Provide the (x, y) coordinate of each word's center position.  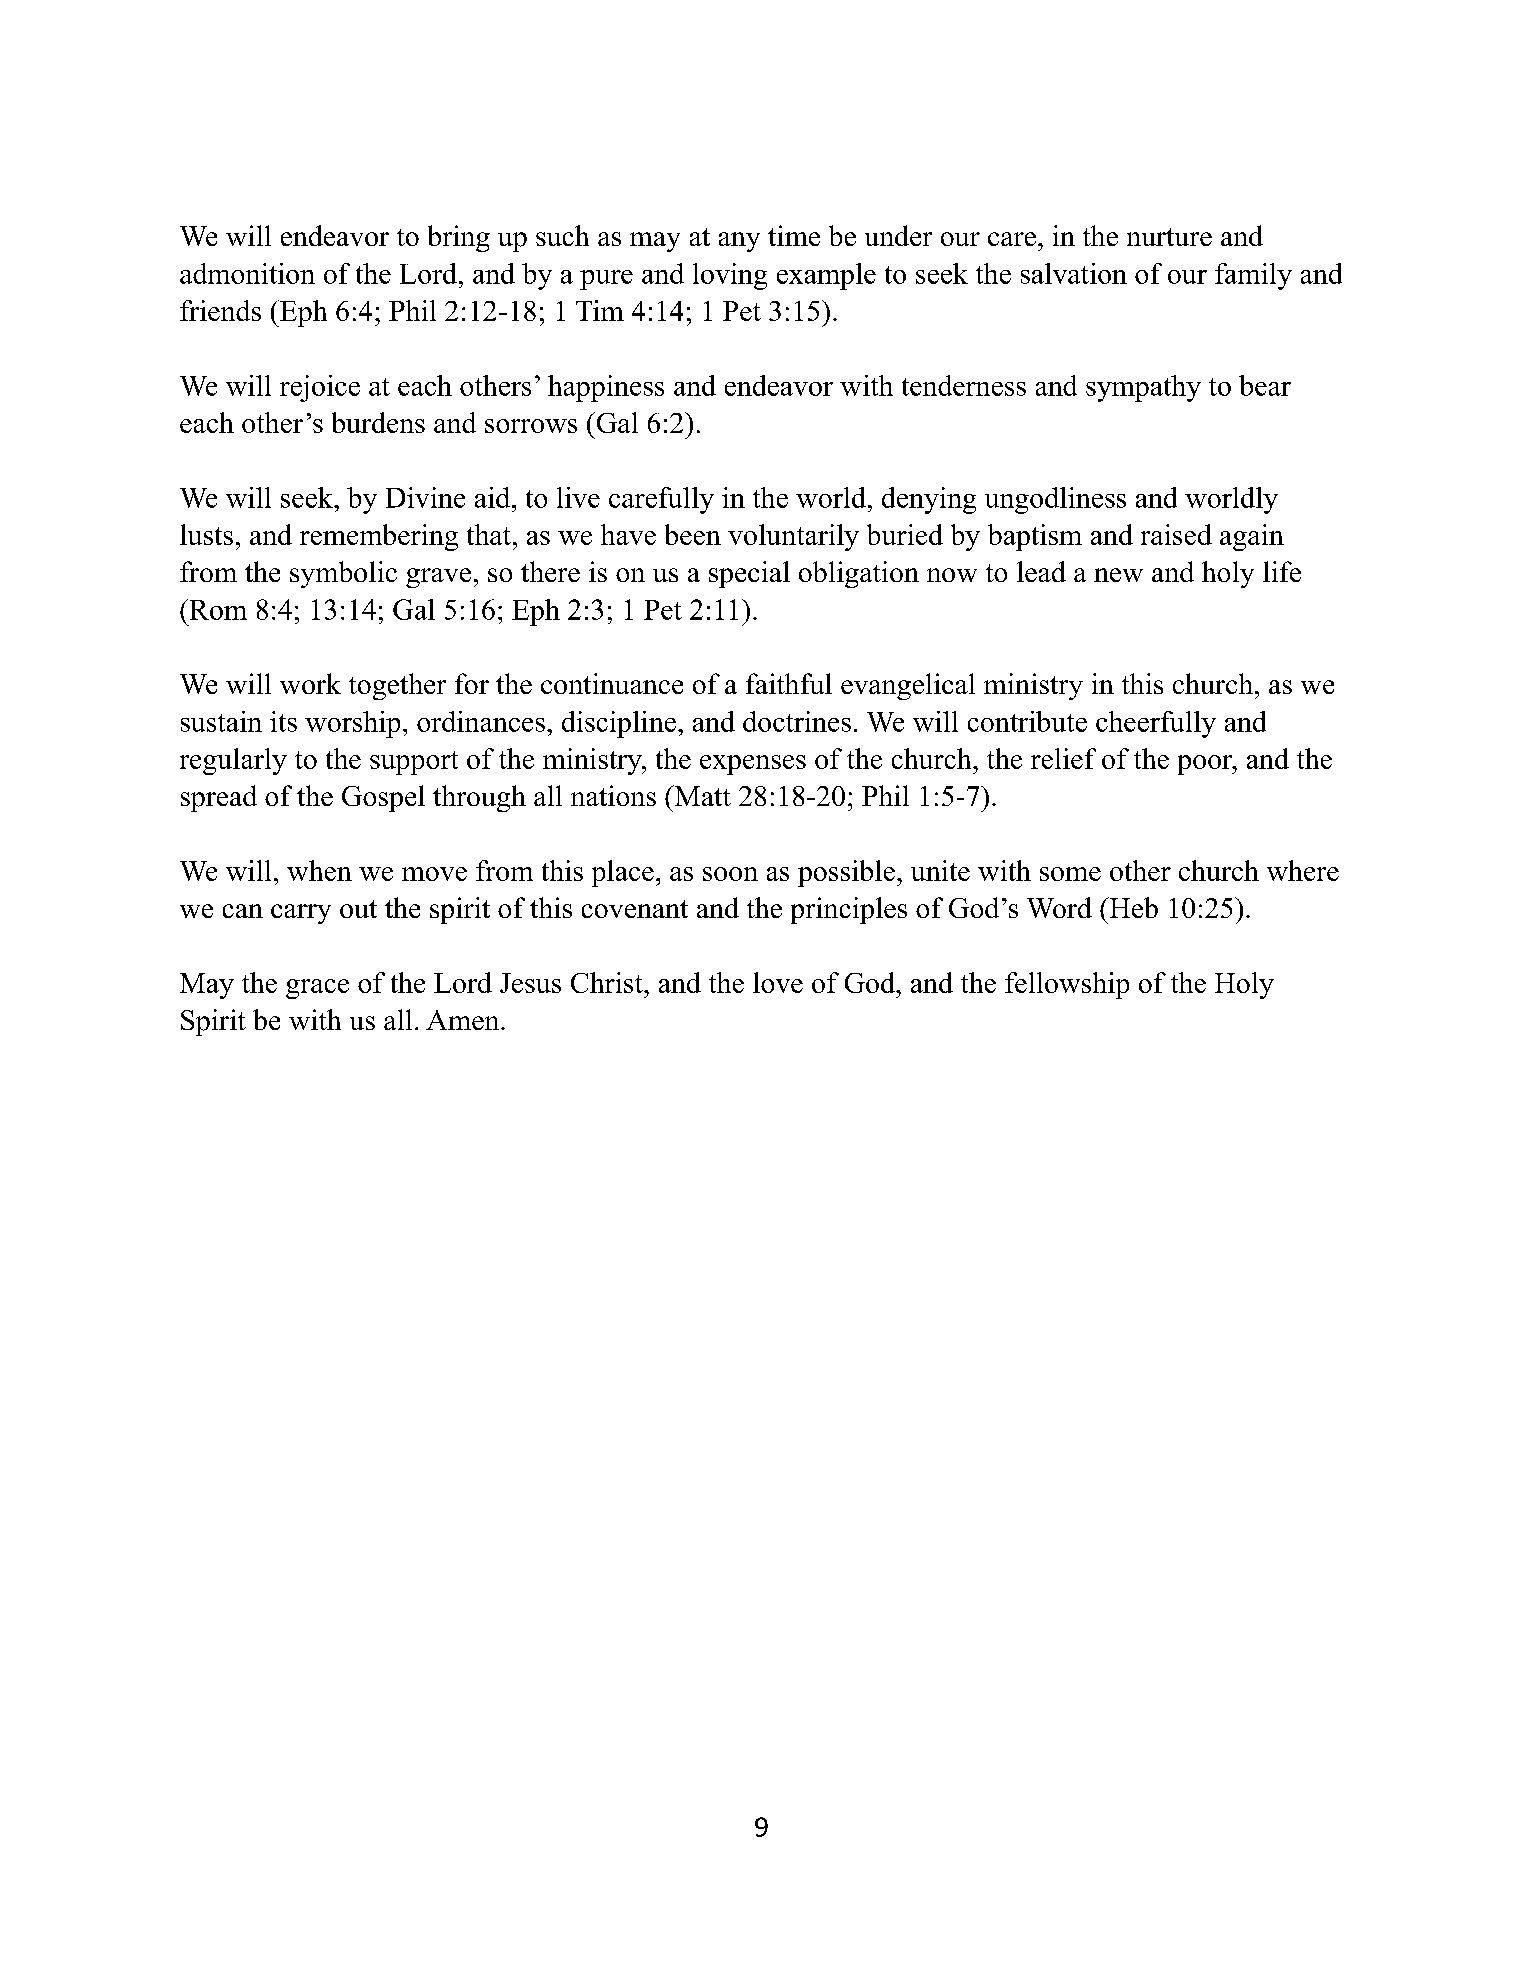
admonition (247, 273)
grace (317, 989)
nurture (1169, 237)
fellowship (1067, 985)
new (1118, 575)
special (749, 574)
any (739, 242)
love (778, 982)
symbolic (343, 574)
